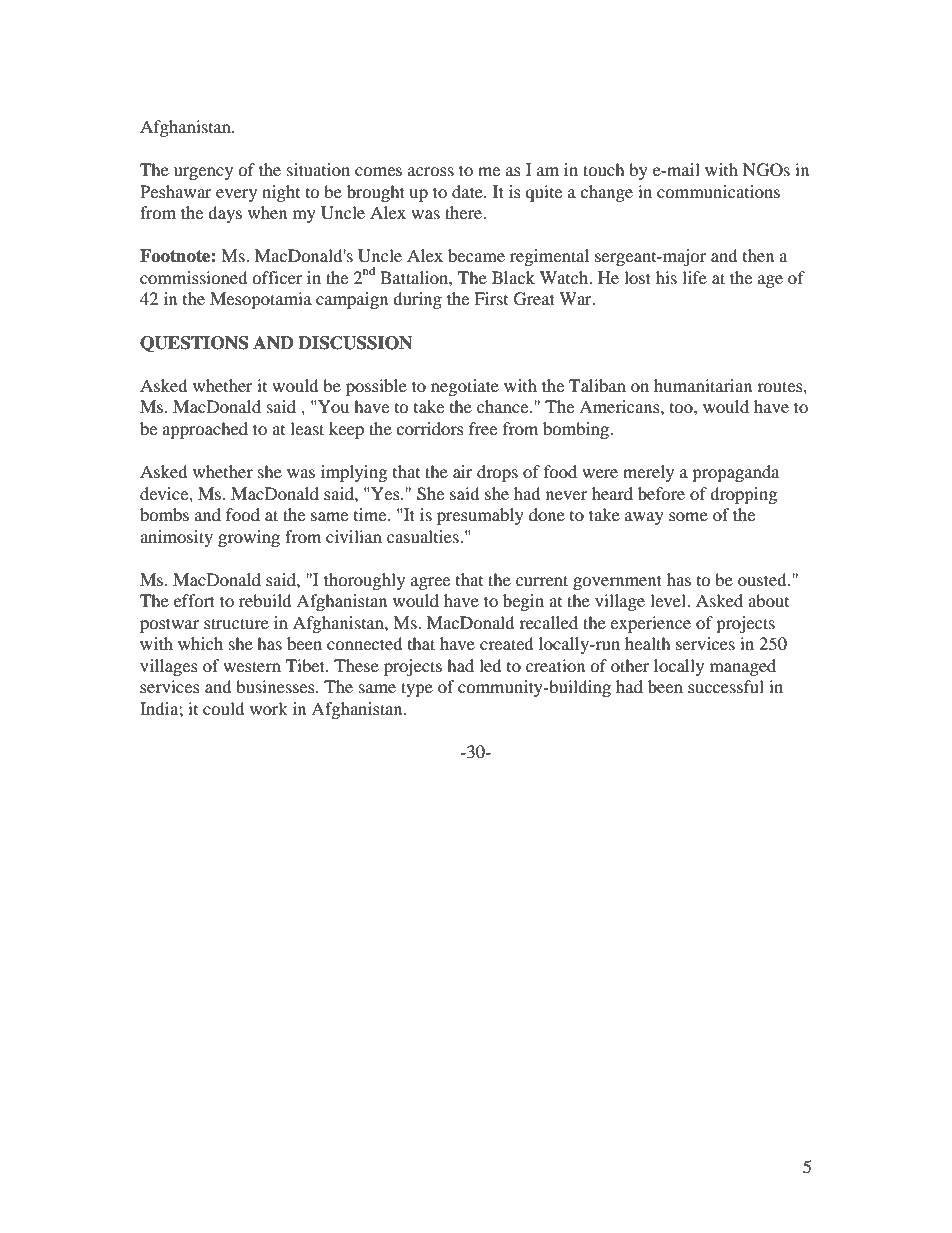  I want to click on growing, so click(249, 538).
